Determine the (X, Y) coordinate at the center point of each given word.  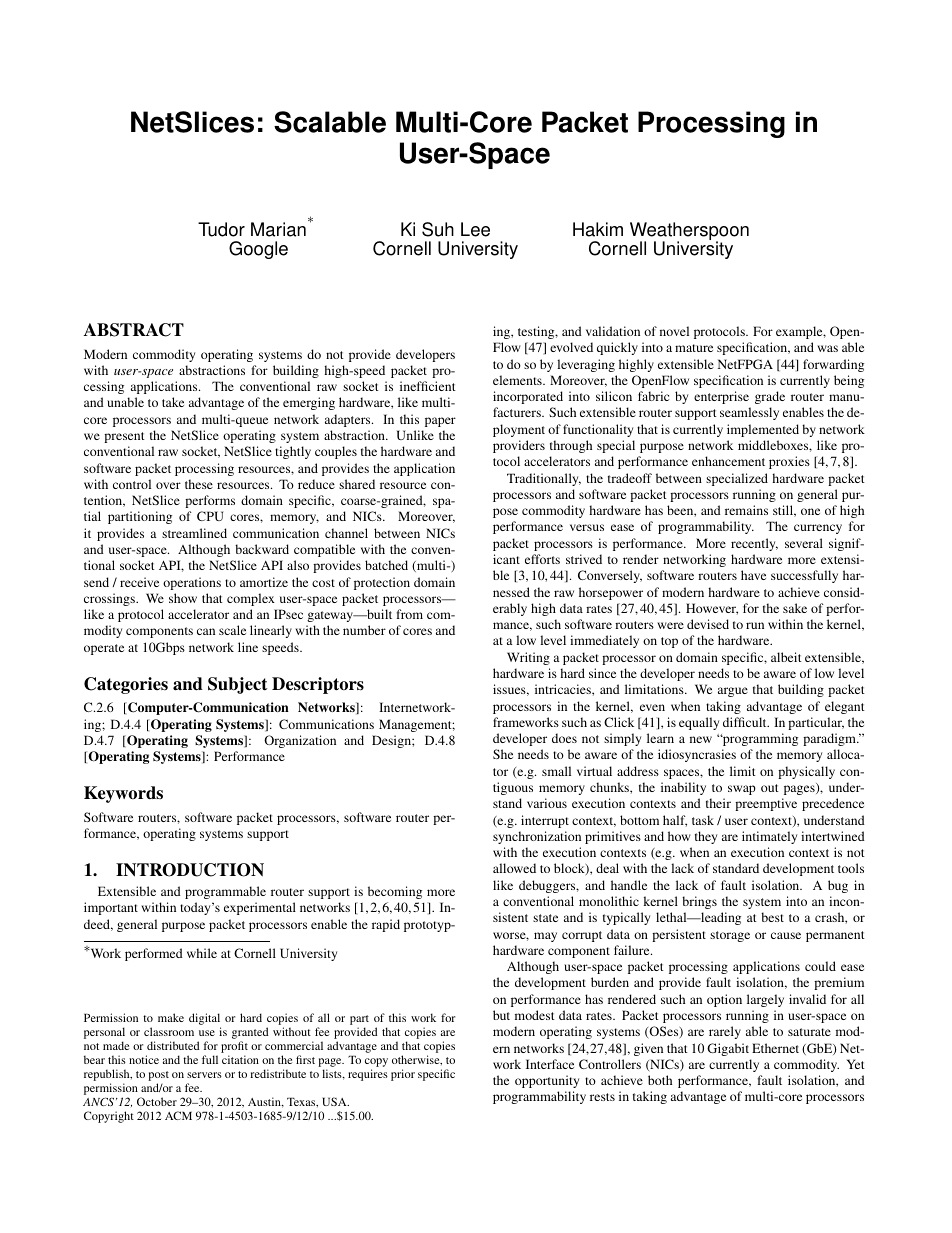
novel (674, 331)
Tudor (221, 229)
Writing (528, 658)
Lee (475, 229)
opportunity (547, 1081)
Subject (237, 685)
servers (204, 1075)
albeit (786, 657)
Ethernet (775, 1048)
